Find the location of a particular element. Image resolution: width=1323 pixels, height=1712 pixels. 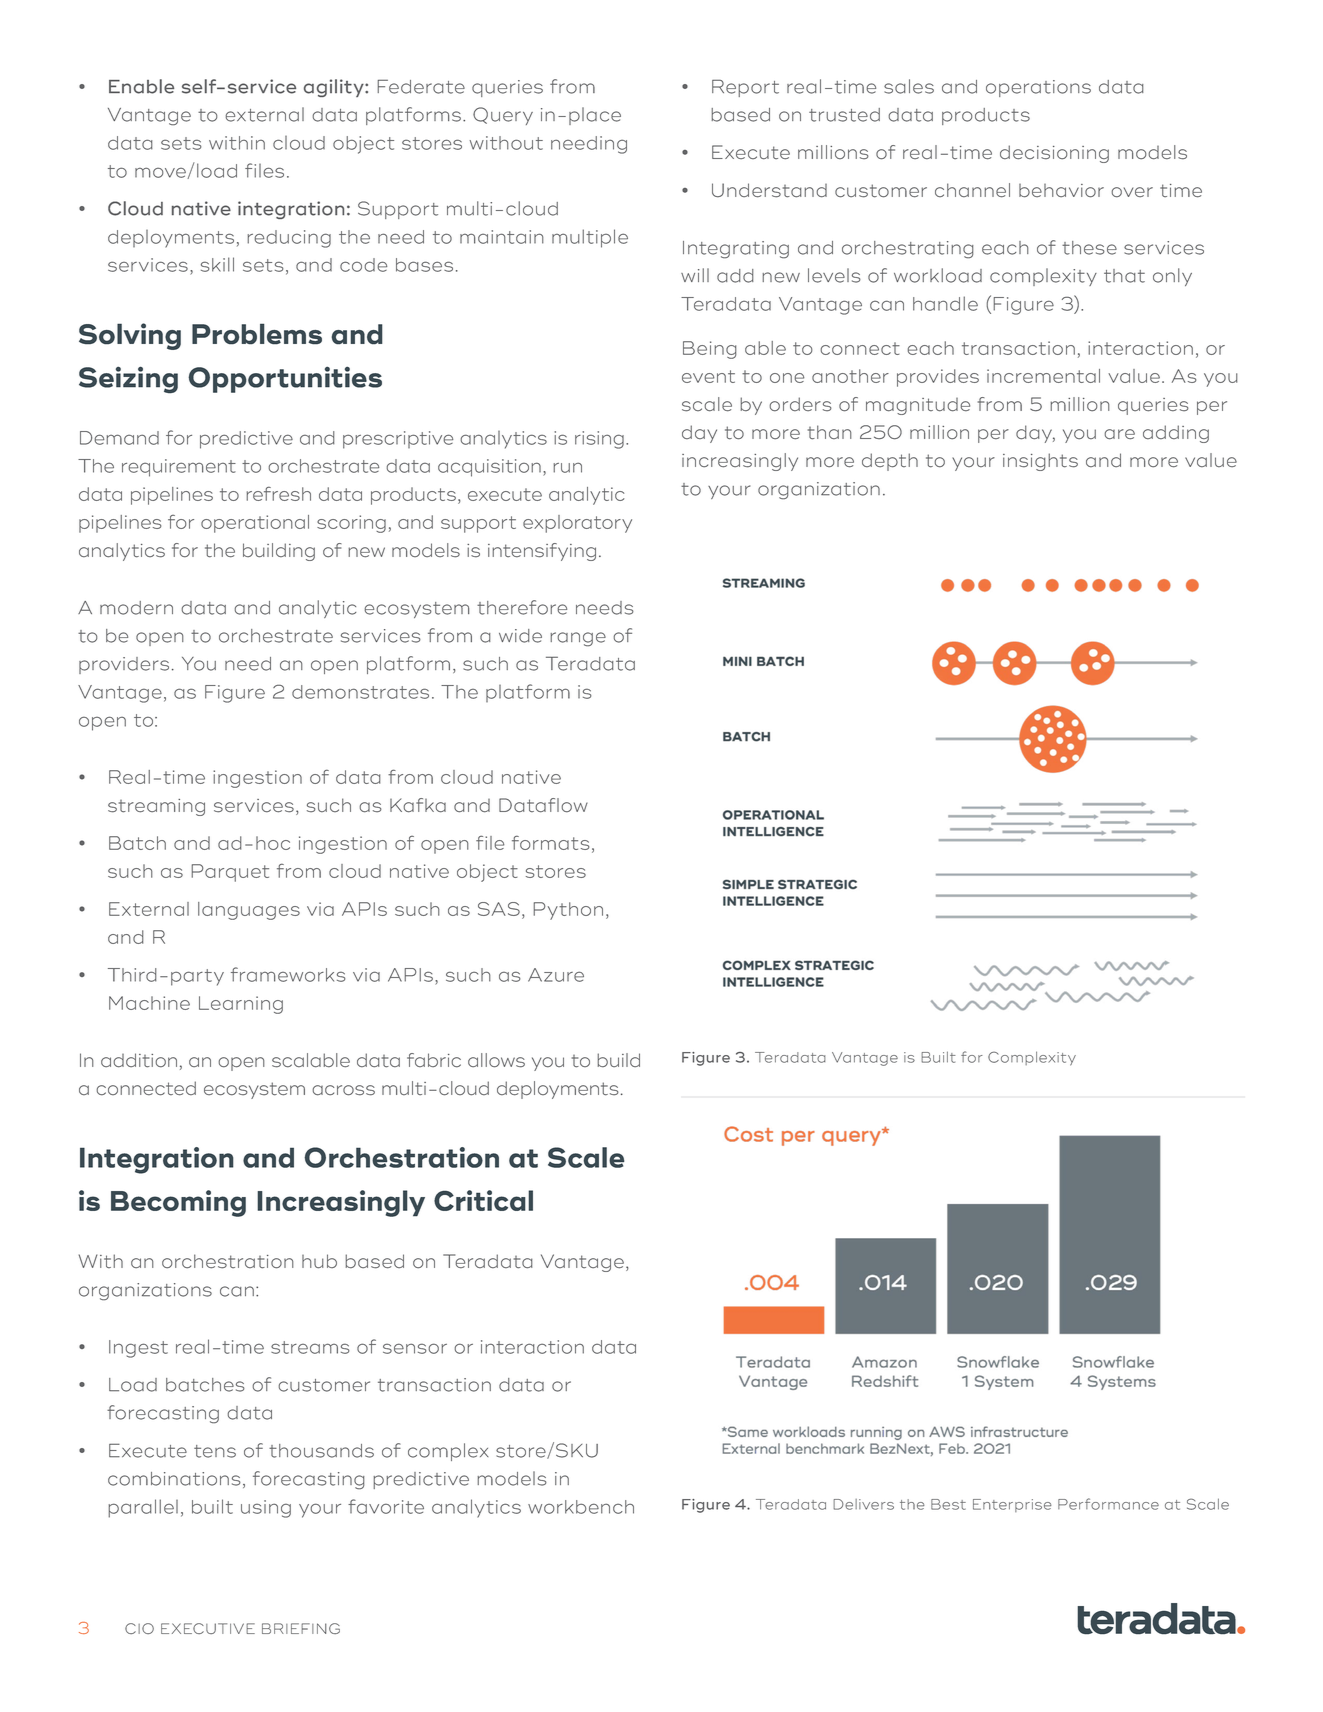

Python is located at coordinates (568, 911).
